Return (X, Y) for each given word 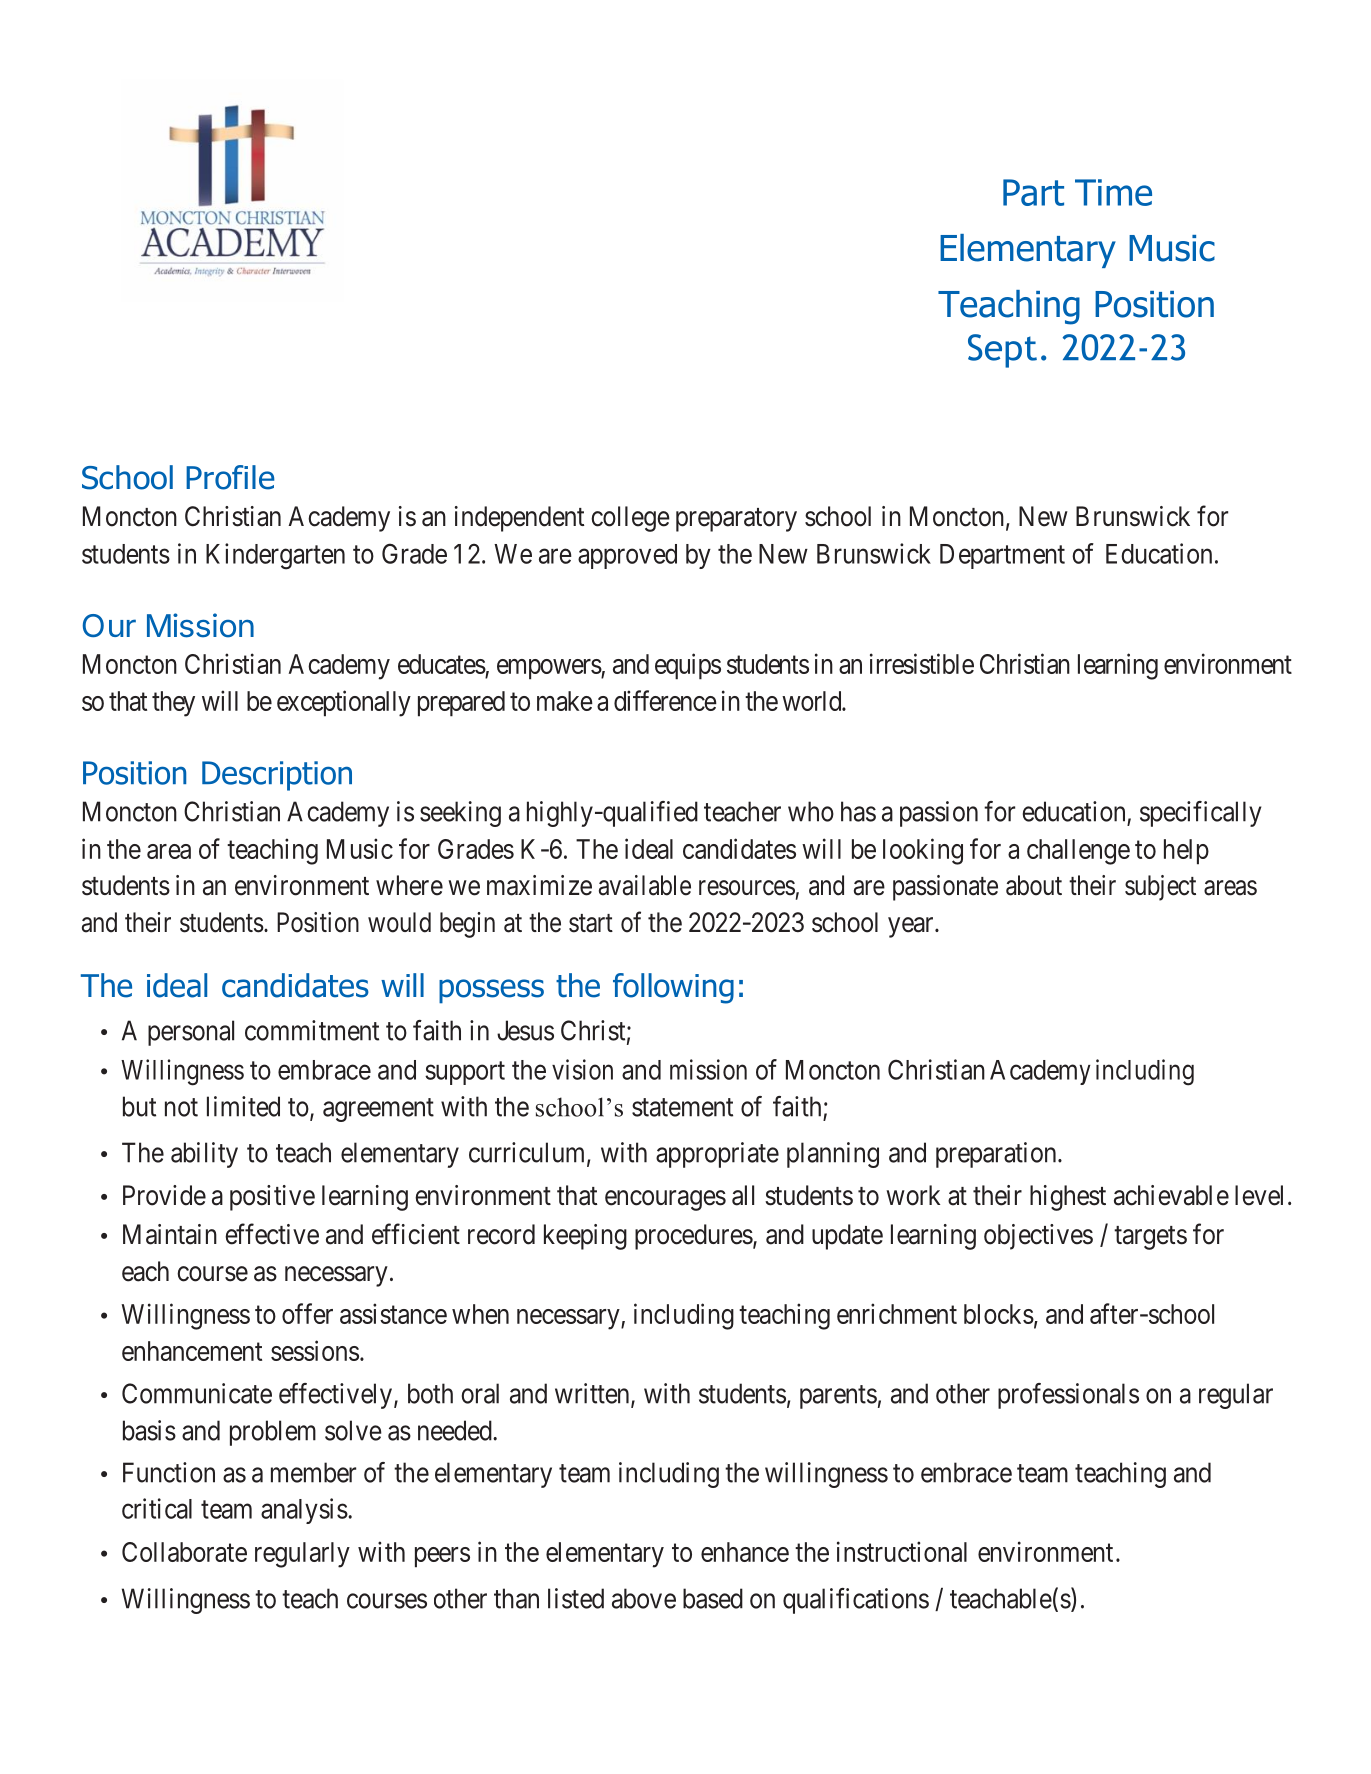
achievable (1171, 1195)
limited (243, 1106)
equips (688, 666)
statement (682, 1107)
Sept (1002, 351)
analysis (304, 1511)
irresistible (922, 663)
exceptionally (344, 703)
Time (1113, 192)
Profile (230, 477)
